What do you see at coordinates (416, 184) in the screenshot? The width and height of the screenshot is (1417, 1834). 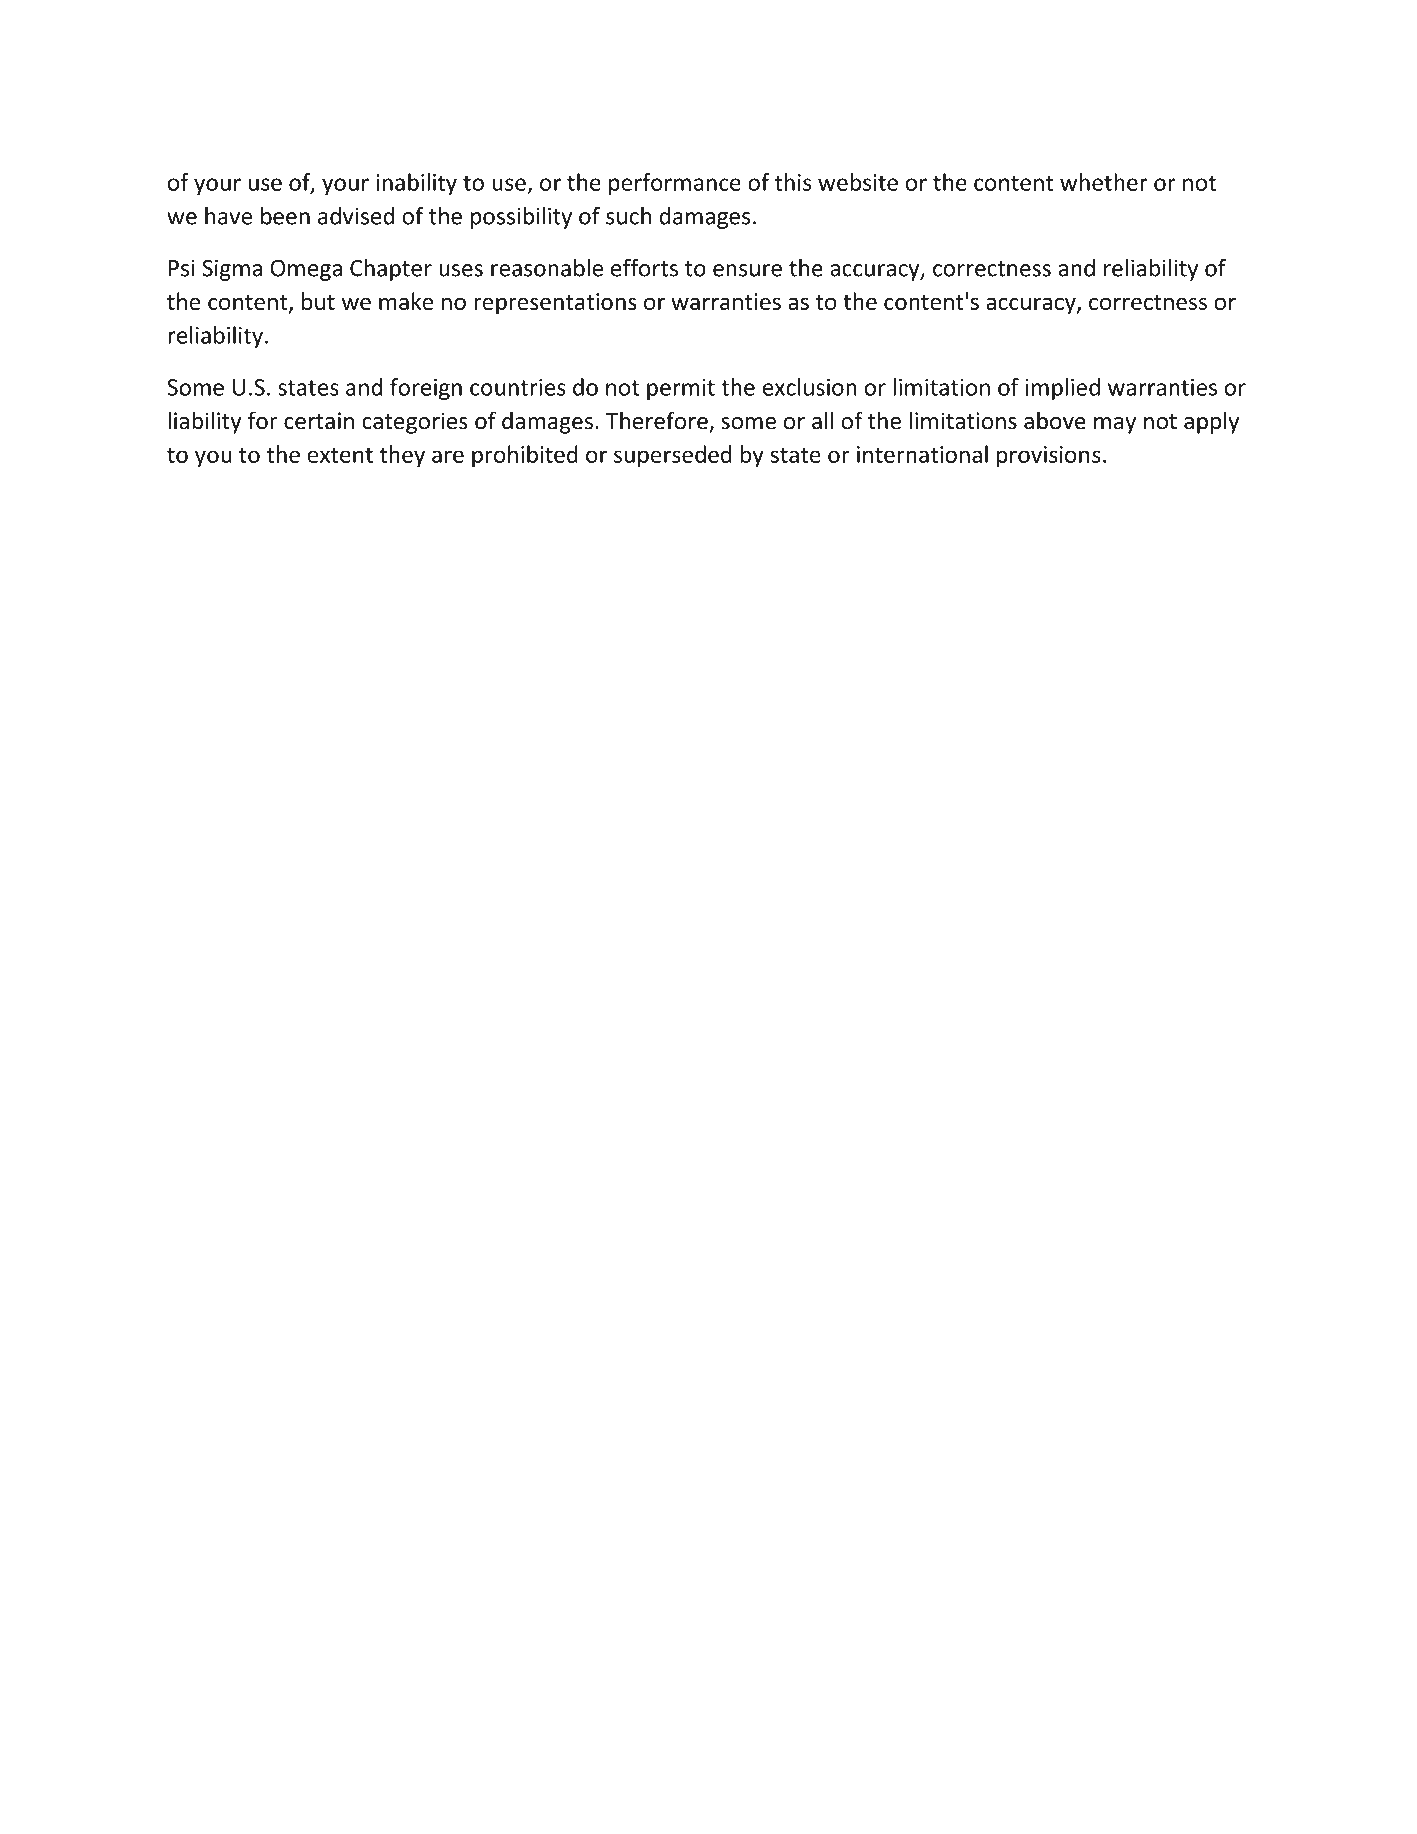 I see `inability` at bounding box center [416, 184].
